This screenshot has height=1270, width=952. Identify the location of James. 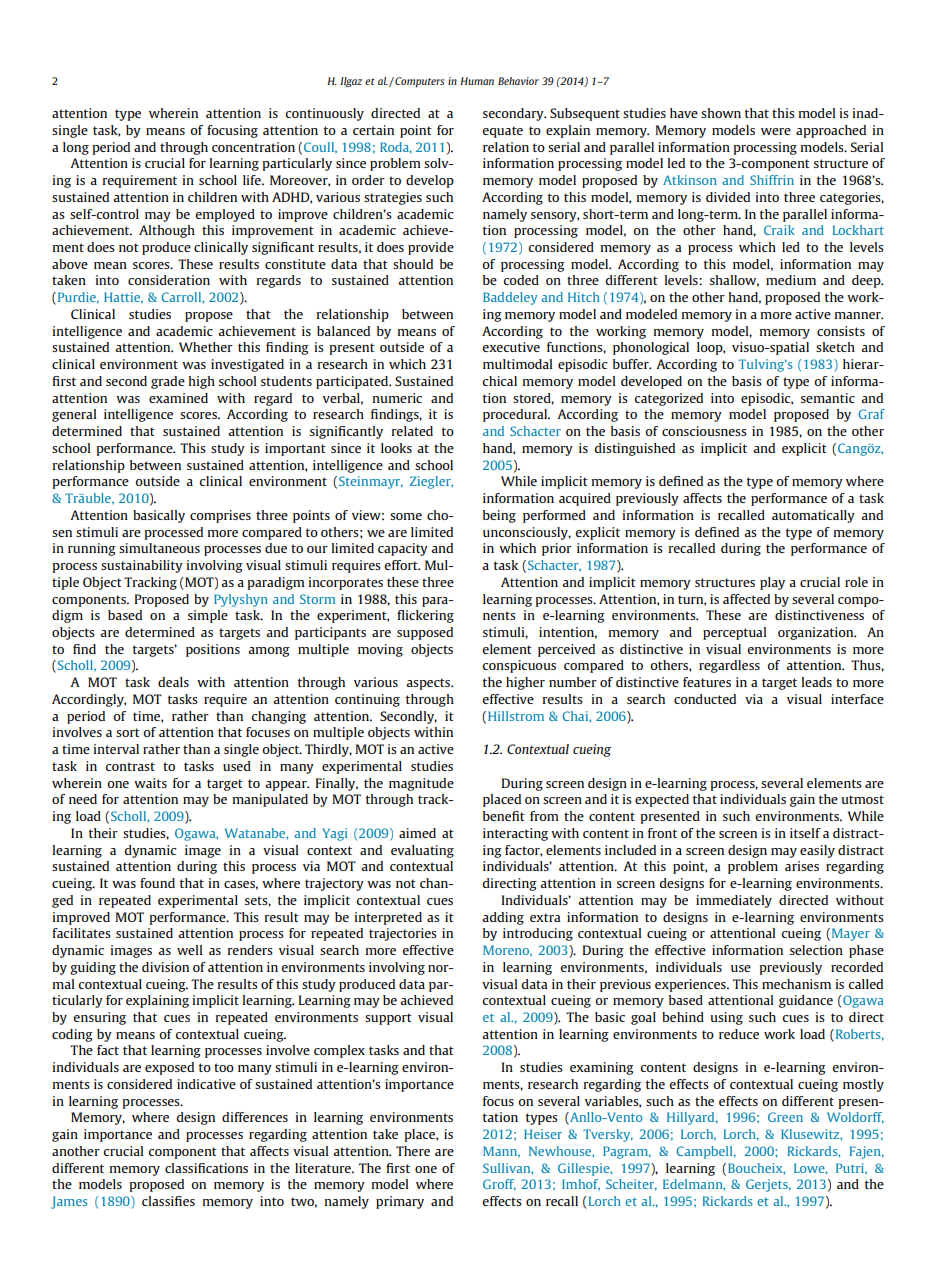
(69, 1202).
